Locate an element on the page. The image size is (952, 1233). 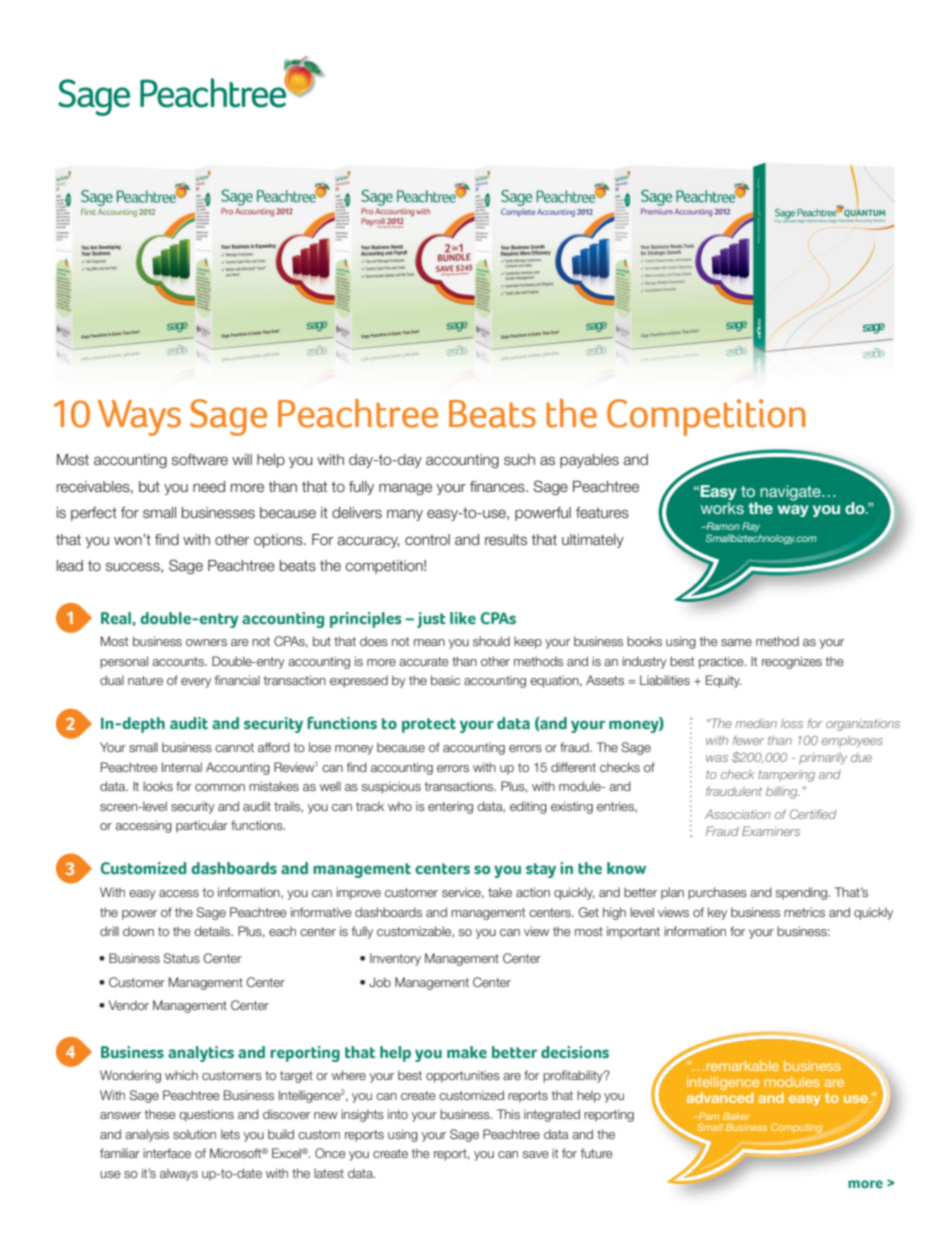
finances is located at coordinates (498, 487).
